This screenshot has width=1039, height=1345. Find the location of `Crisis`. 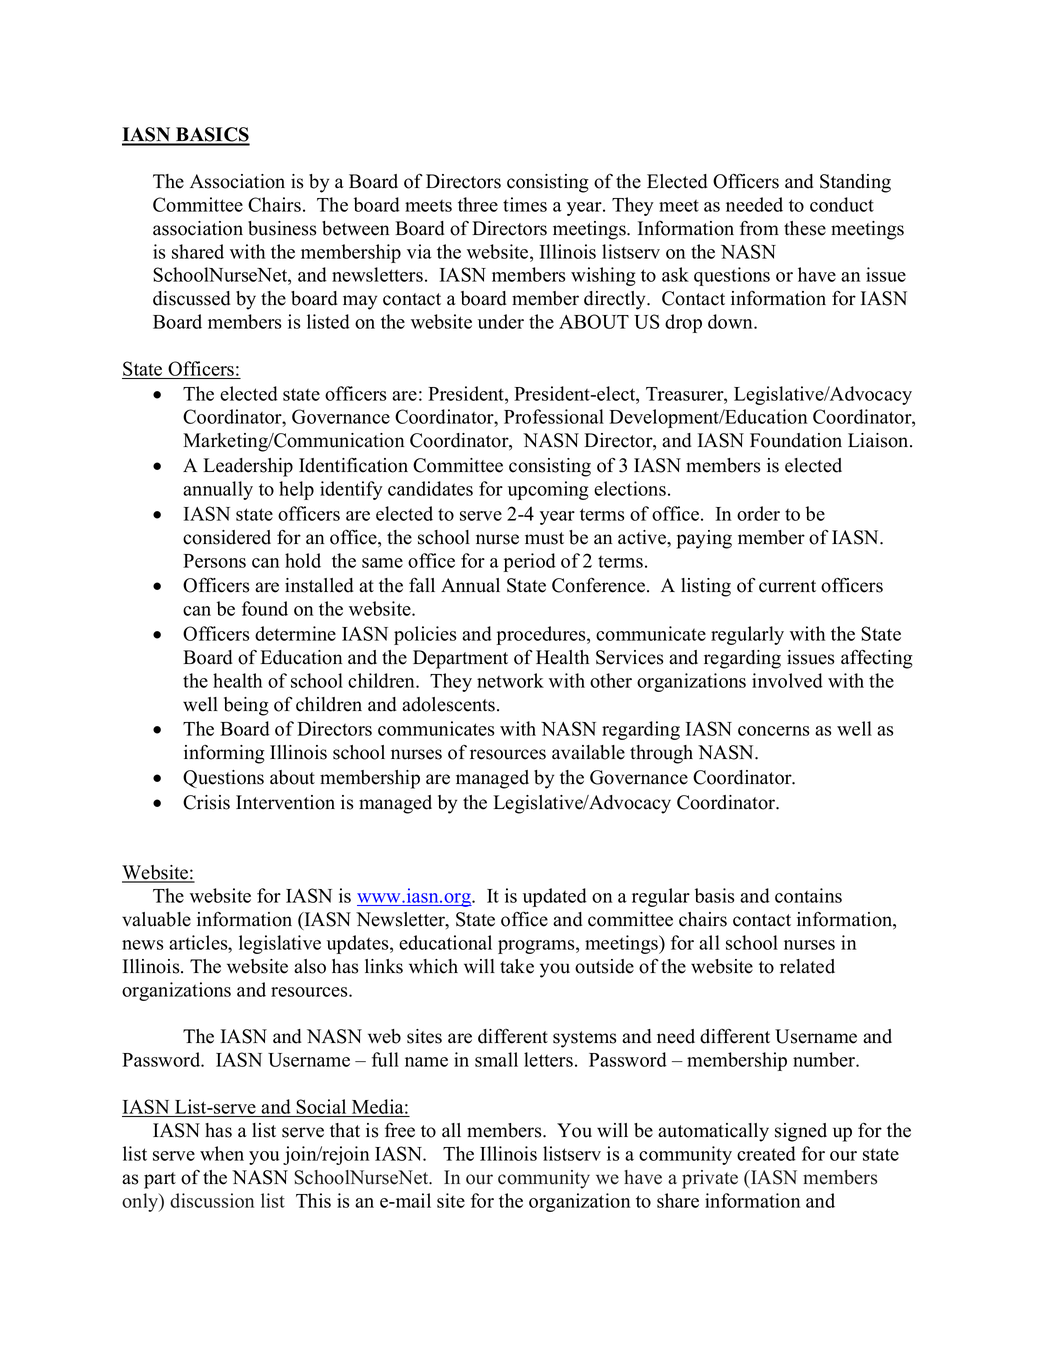

Crisis is located at coordinates (206, 802).
